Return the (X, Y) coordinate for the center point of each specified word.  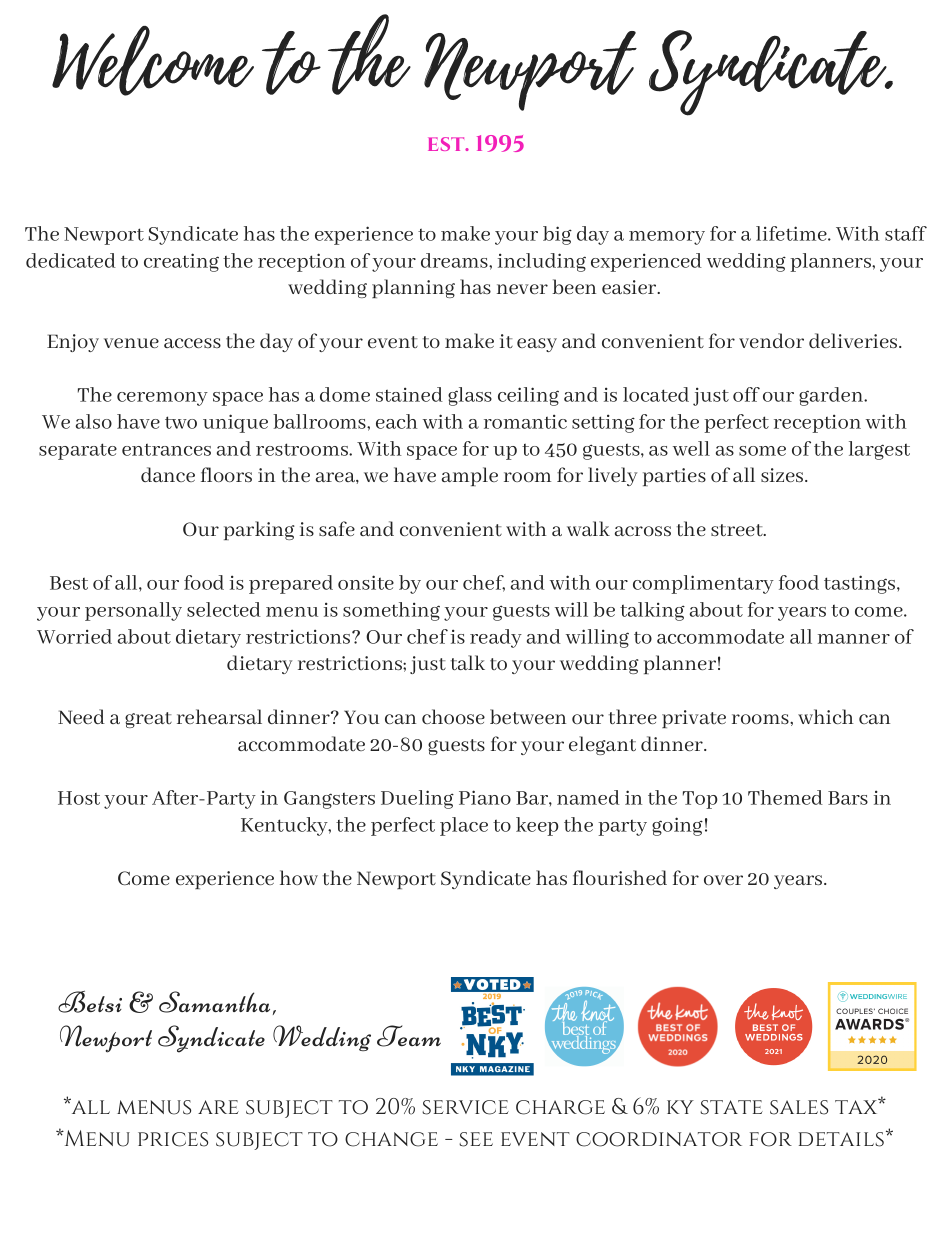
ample (470, 476)
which (826, 716)
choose (453, 716)
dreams (455, 260)
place (464, 826)
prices (173, 1139)
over (723, 880)
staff (906, 233)
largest (879, 450)
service (465, 1107)
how (299, 877)
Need (81, 716)
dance (168, 474)
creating (181, 262)
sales (799, 1107)
